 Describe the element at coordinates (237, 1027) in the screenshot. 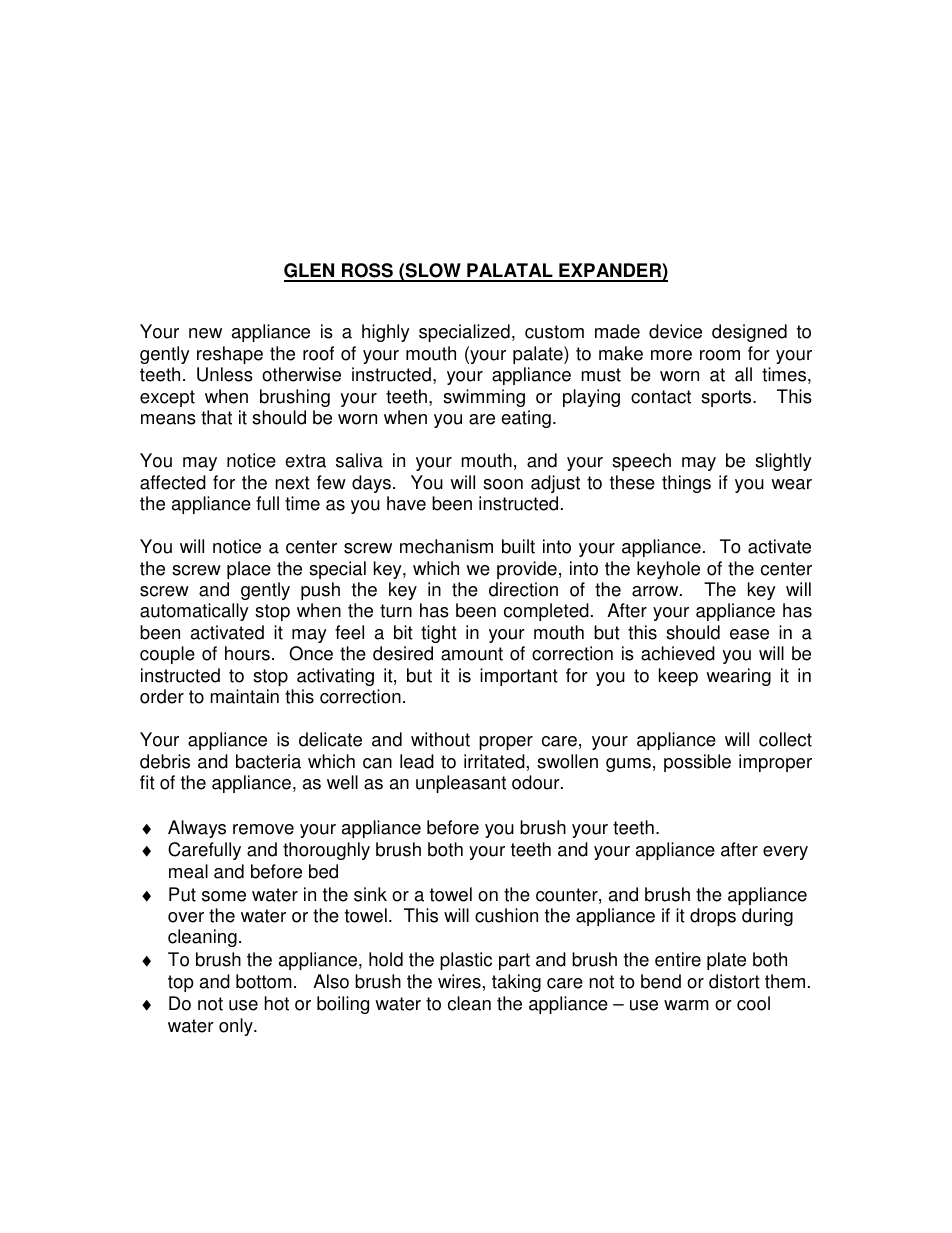

I see `only` at that location.
